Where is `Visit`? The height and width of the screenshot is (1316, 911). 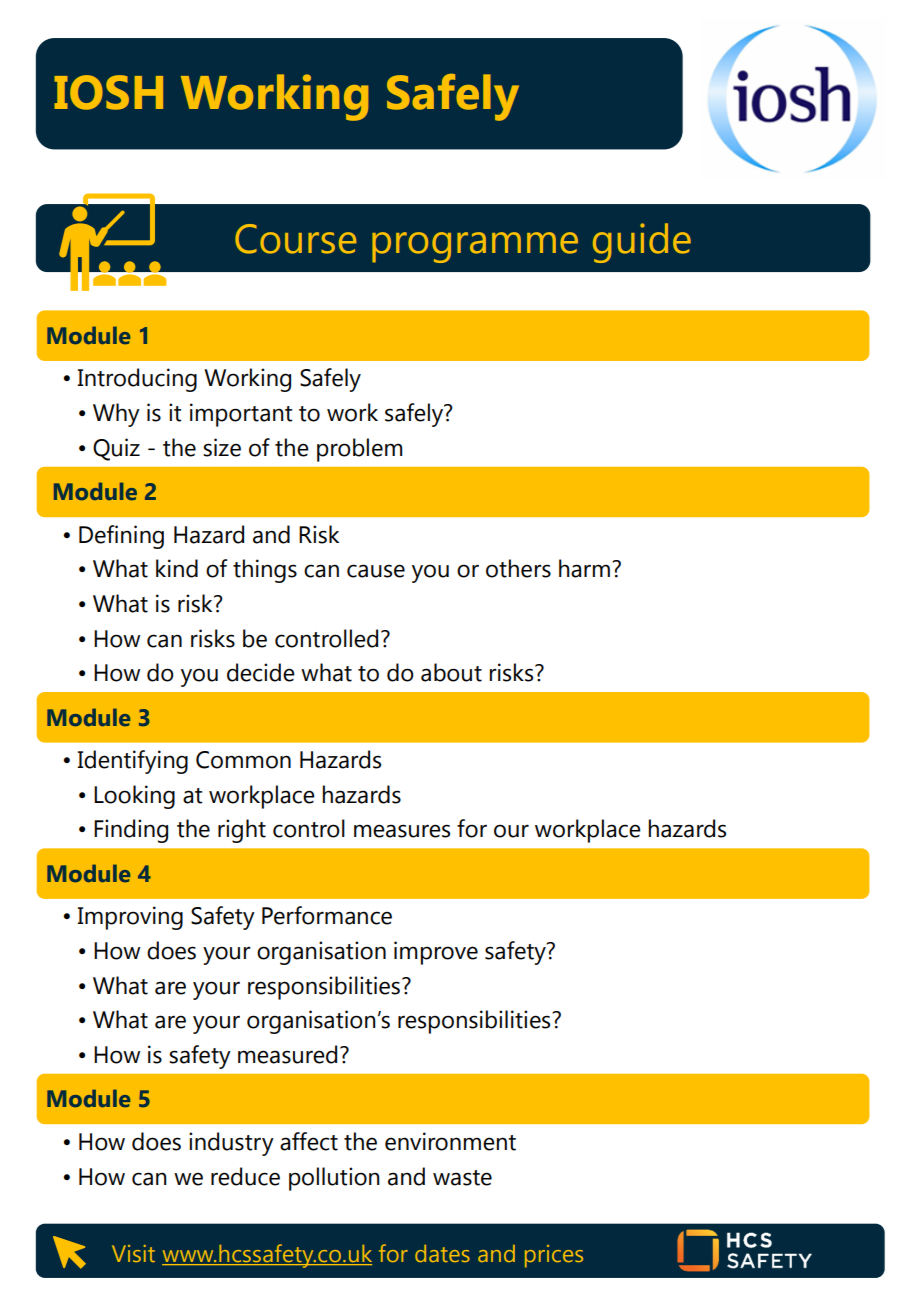 Visit is located at coordinates (133, 1253).
